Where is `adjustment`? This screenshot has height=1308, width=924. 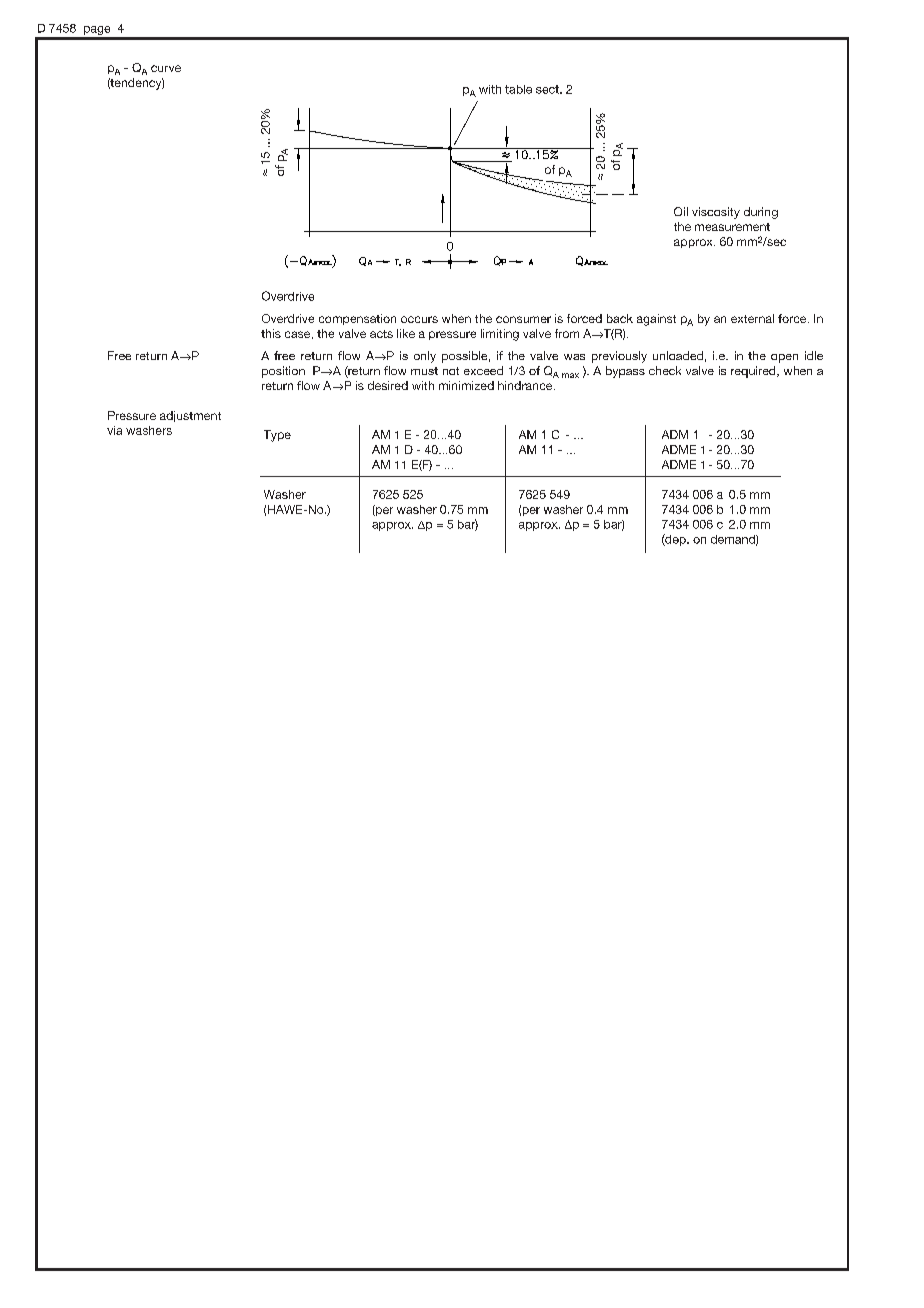
adjustment is located at coordinates (190, 416).
